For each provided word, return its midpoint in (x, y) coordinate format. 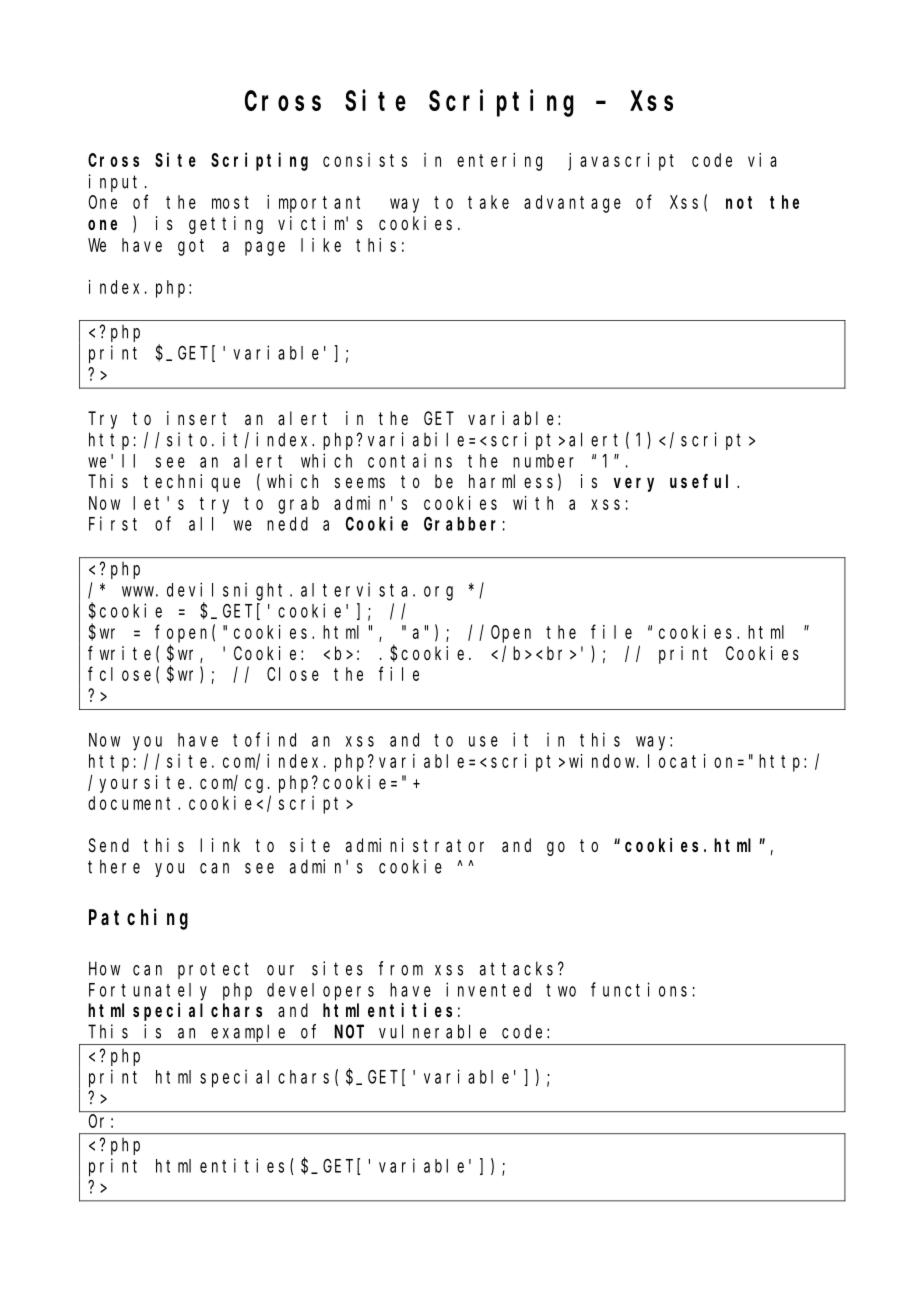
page (265, 248)
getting (226, 225)
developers (320, 992)
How (104, 969)
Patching (138, 919)
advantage (572, 204)
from (401, 968)
